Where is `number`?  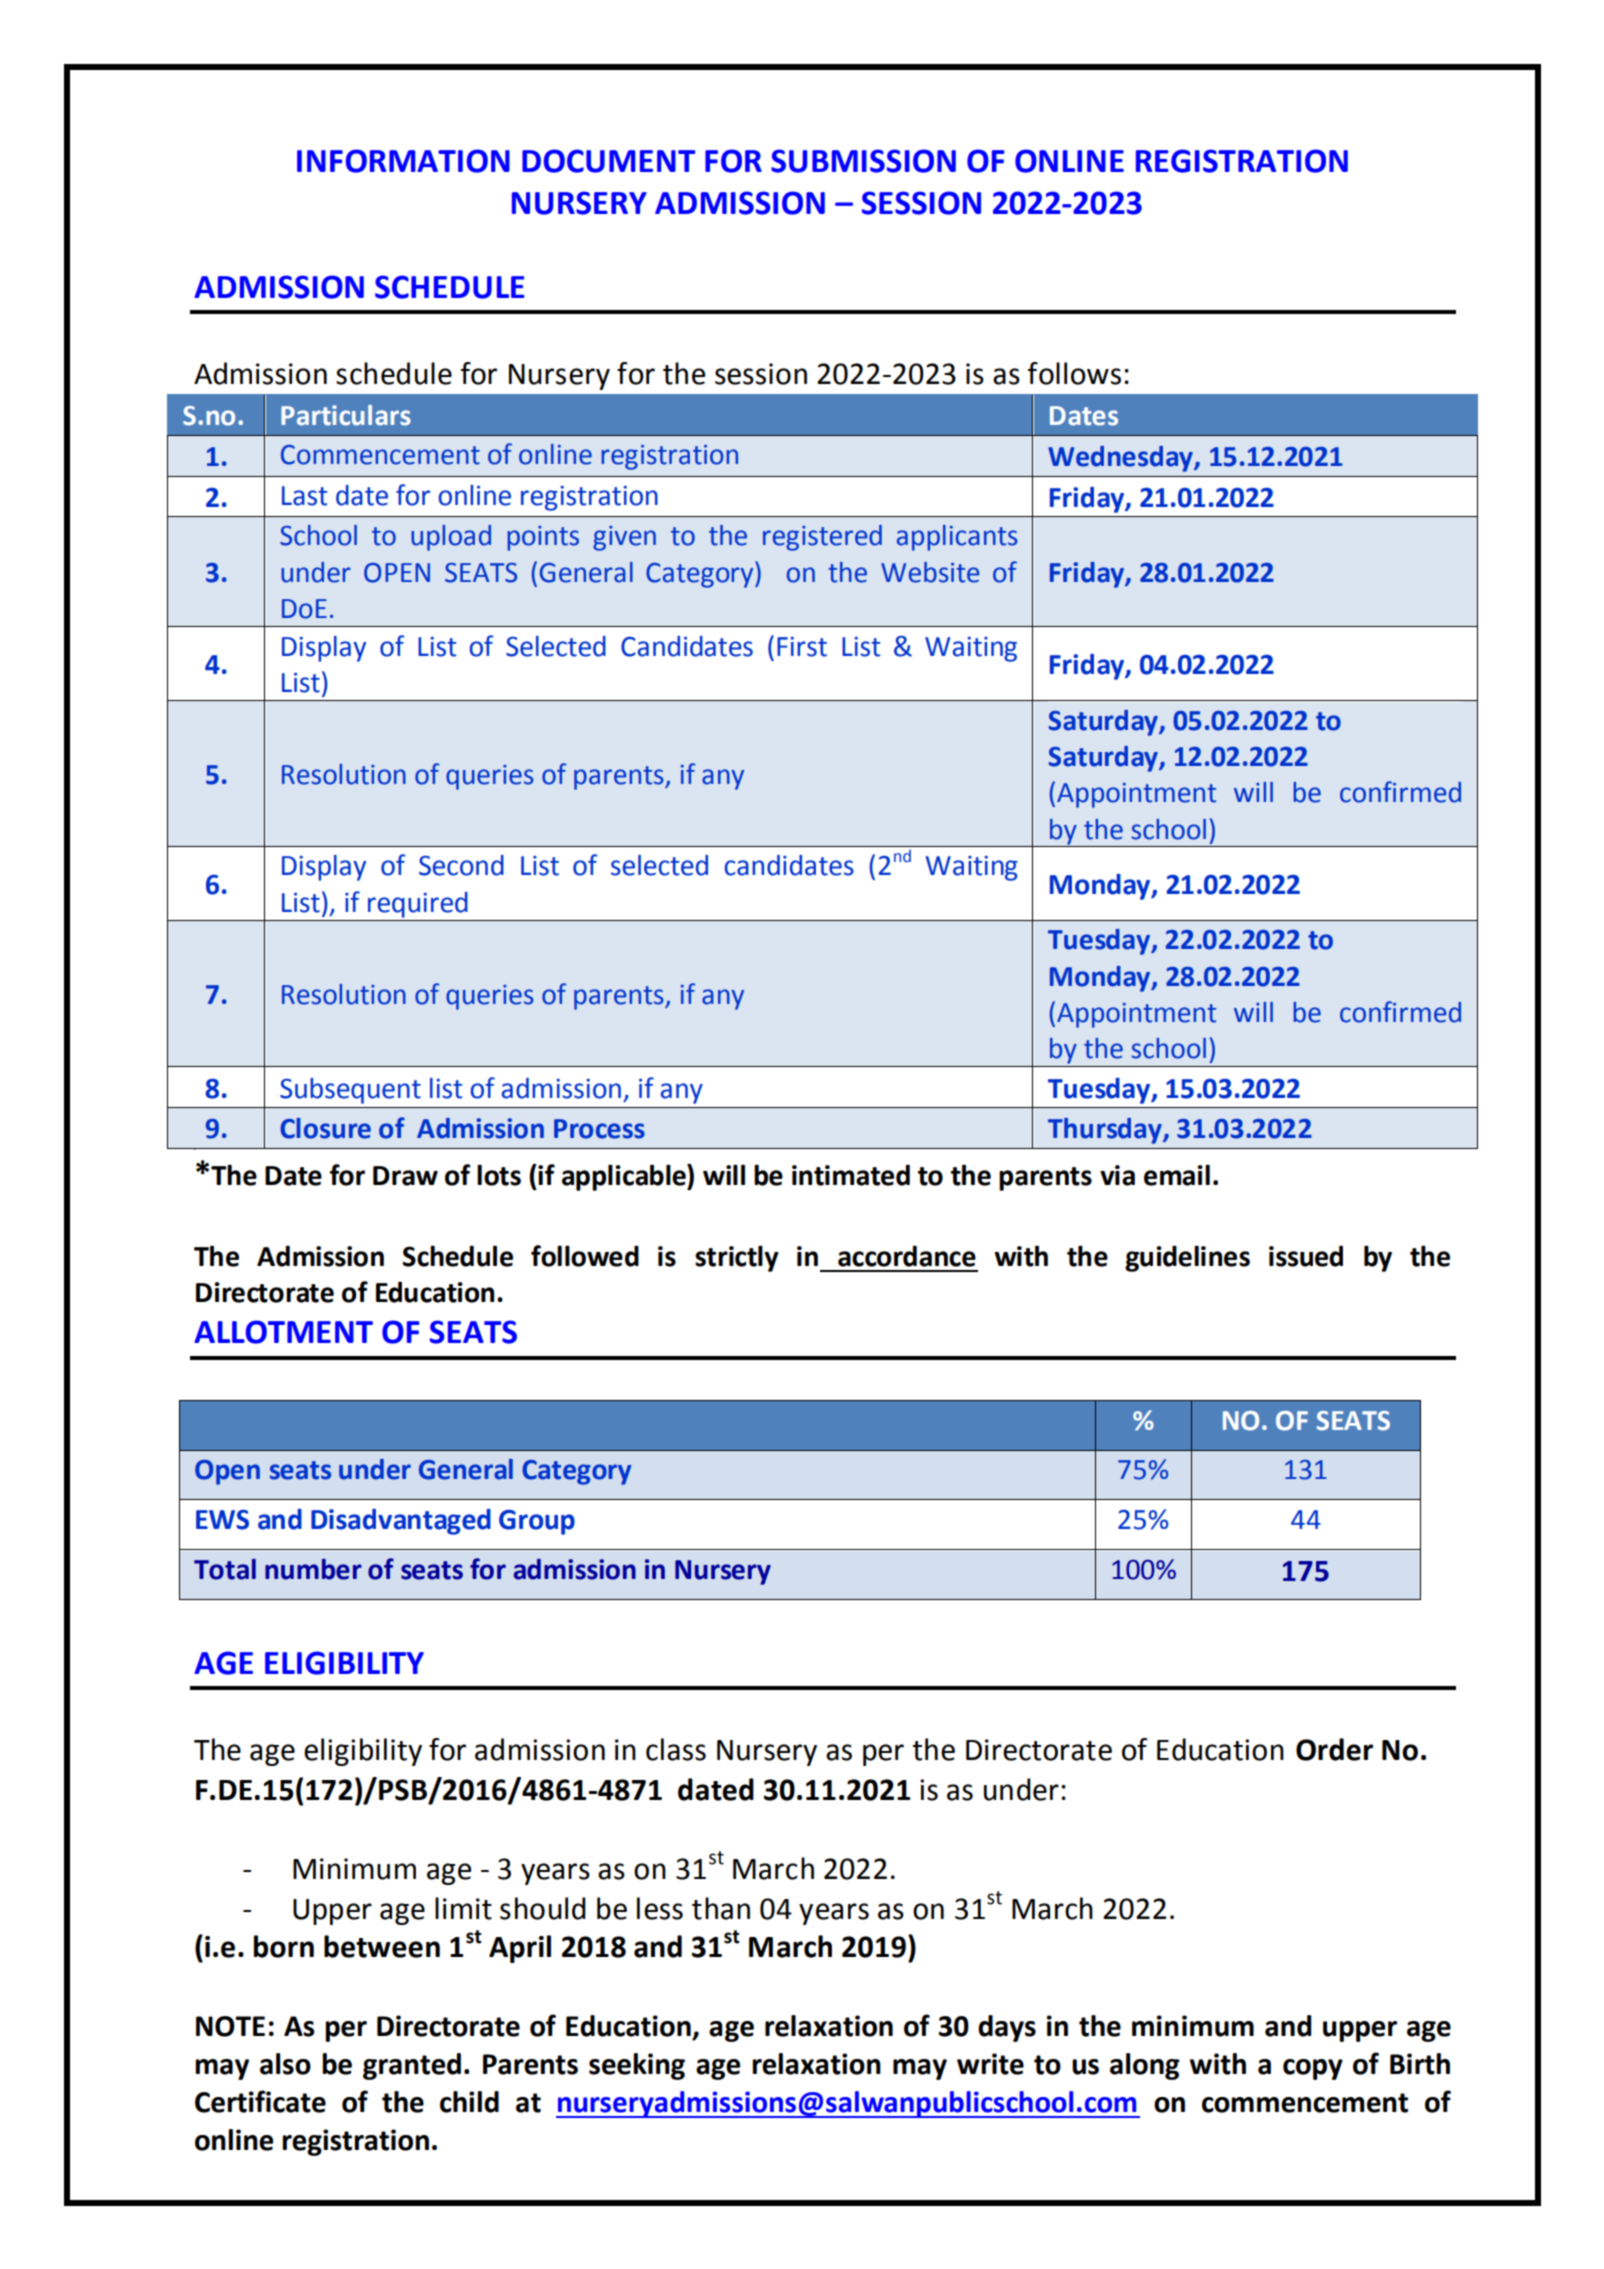
number is located at coordinates (313, 1569).
